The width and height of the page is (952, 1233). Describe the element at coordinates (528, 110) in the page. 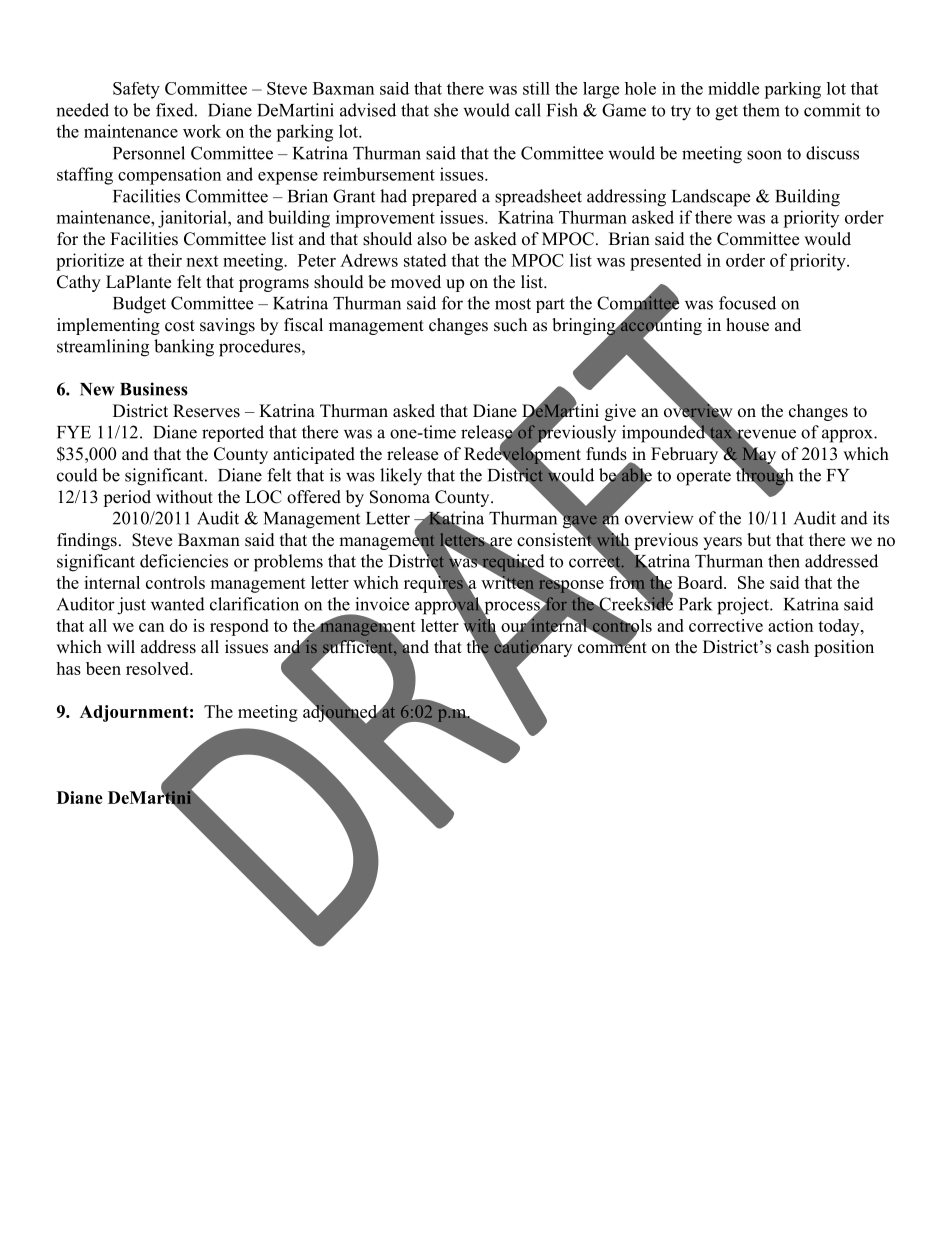

I see `call` at that location.
